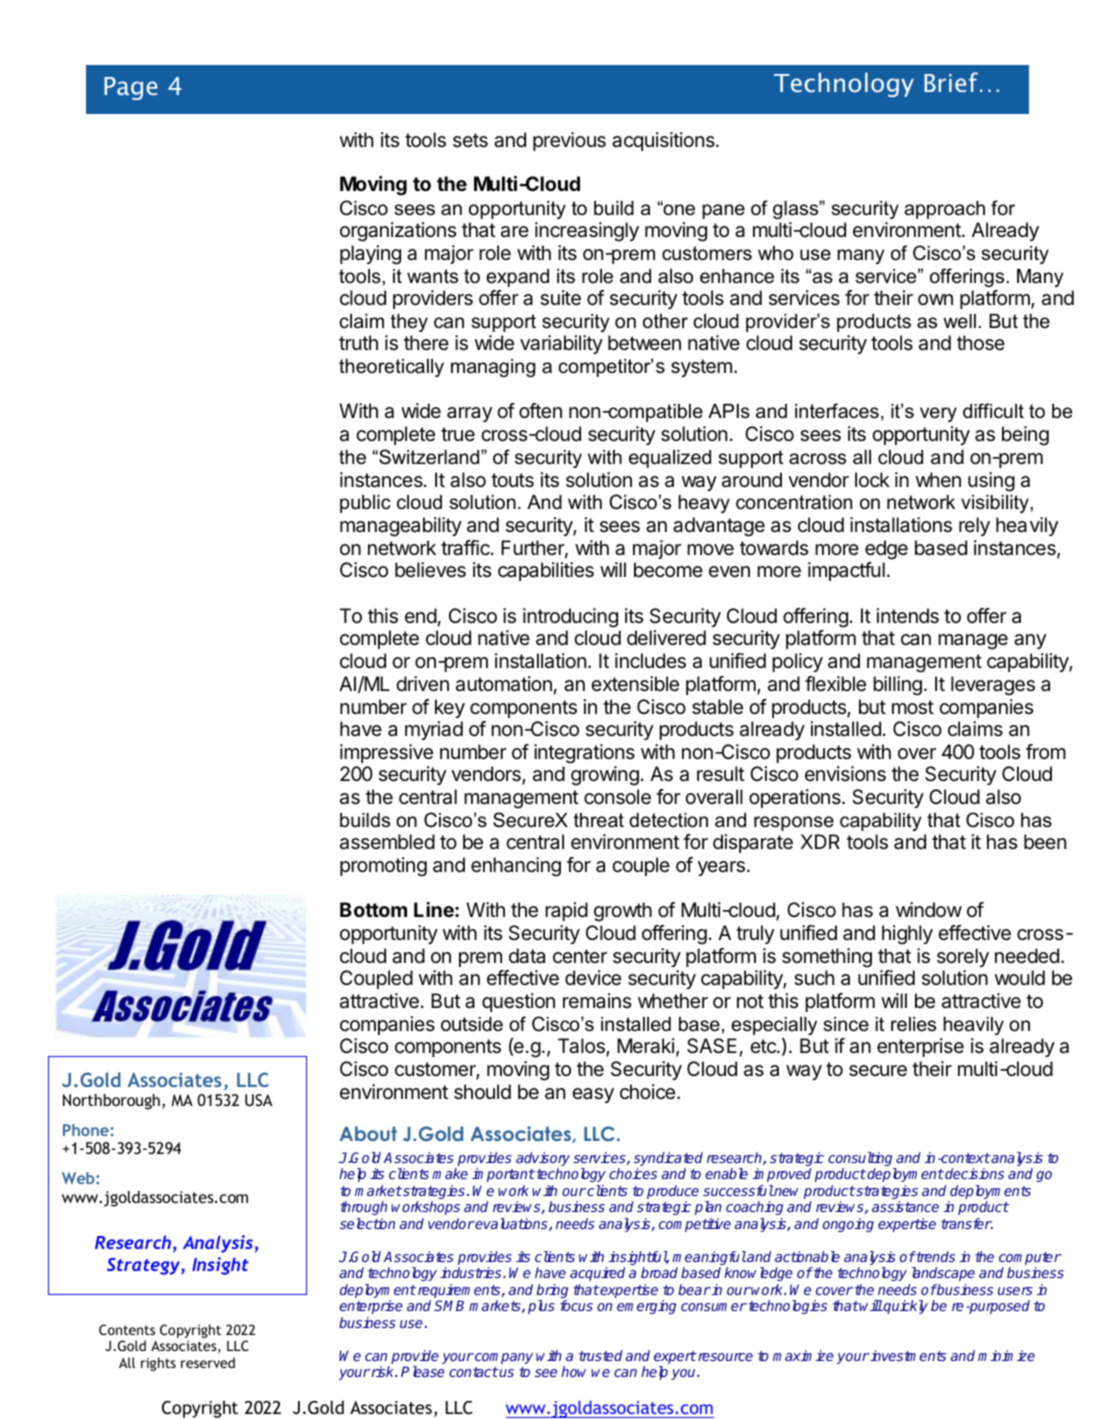  Describe the element at coordinates (929, 909) in the screenshot. I see `window` at that location.
